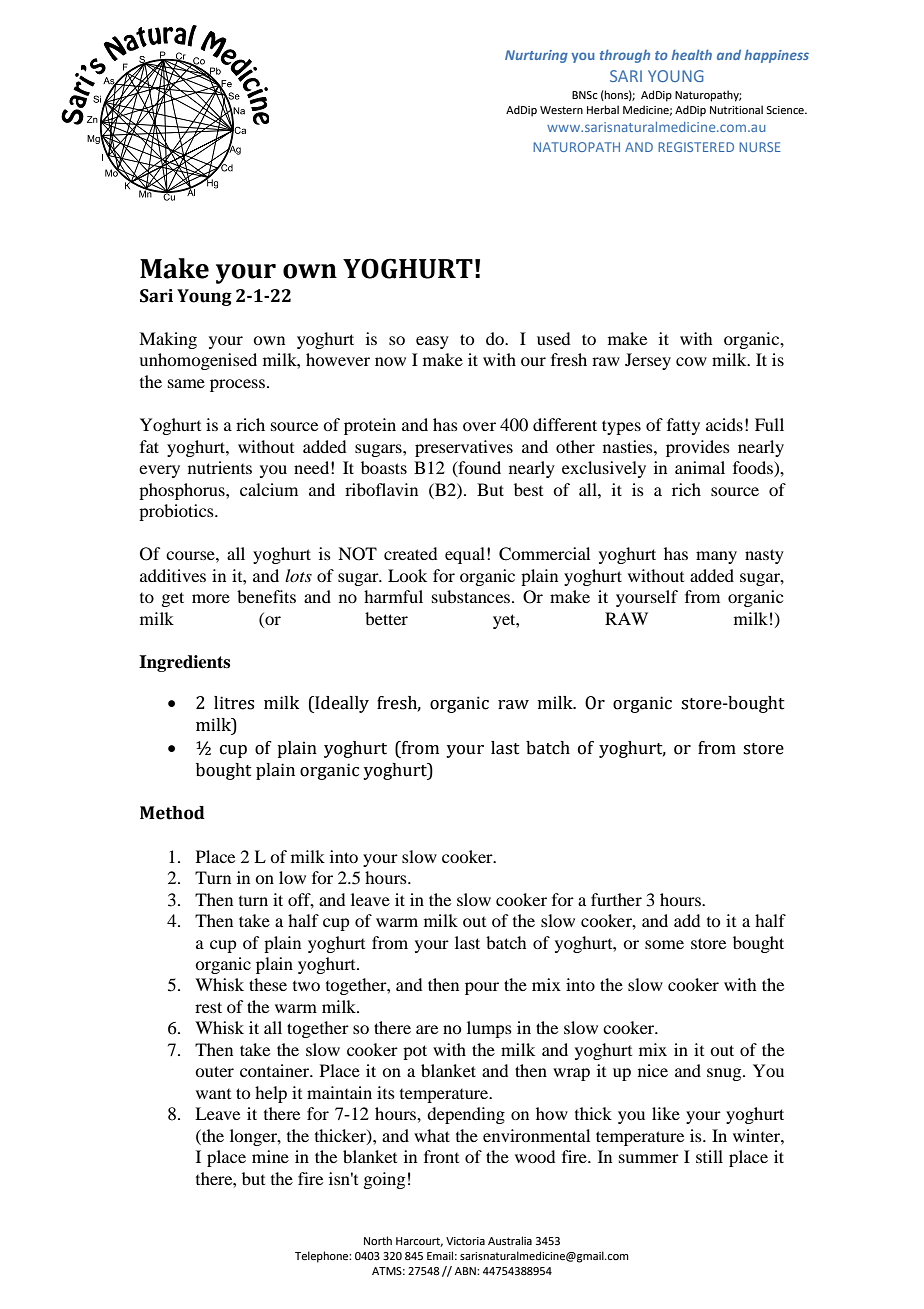 This image has width=924, height=1309. I want to click on Making, so click(168, 340).
